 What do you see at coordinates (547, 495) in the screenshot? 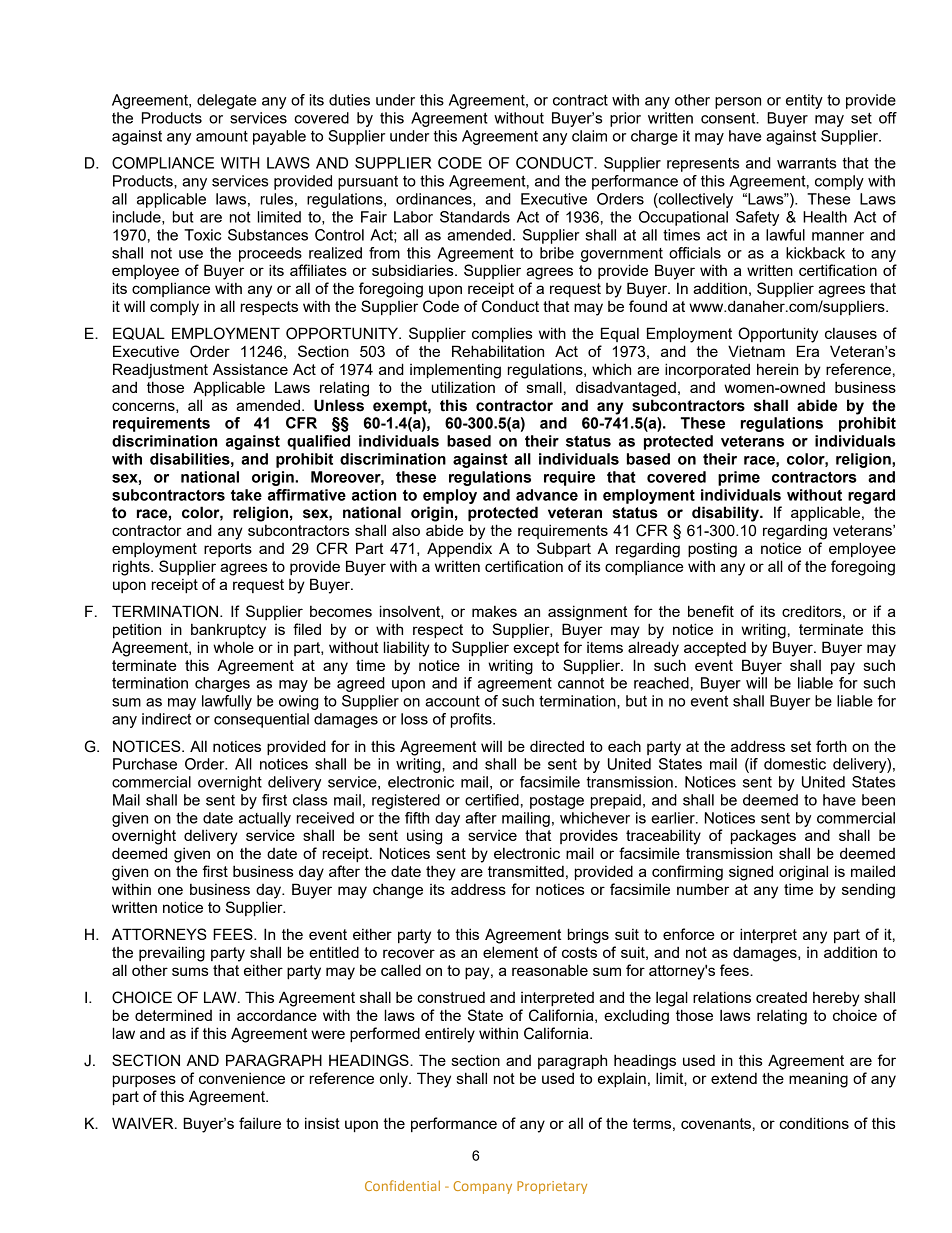
I see `advance` at bounding box center [547, 495].
